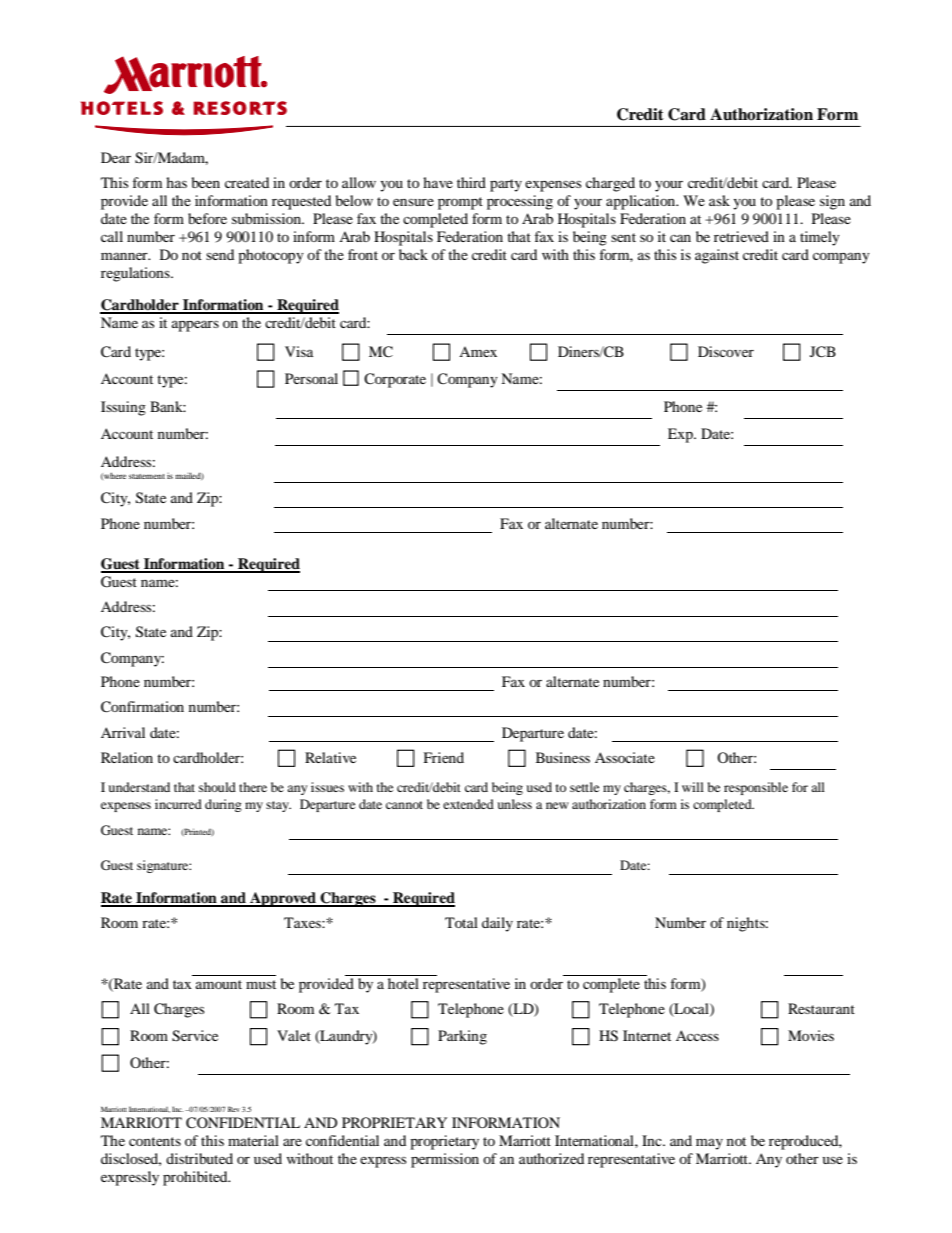 The height and width of the screenshot is (1233, 952). What do you see at coordinates (206, 182) in the screenshot?
I see `been` at bounding box center [206, 182].
